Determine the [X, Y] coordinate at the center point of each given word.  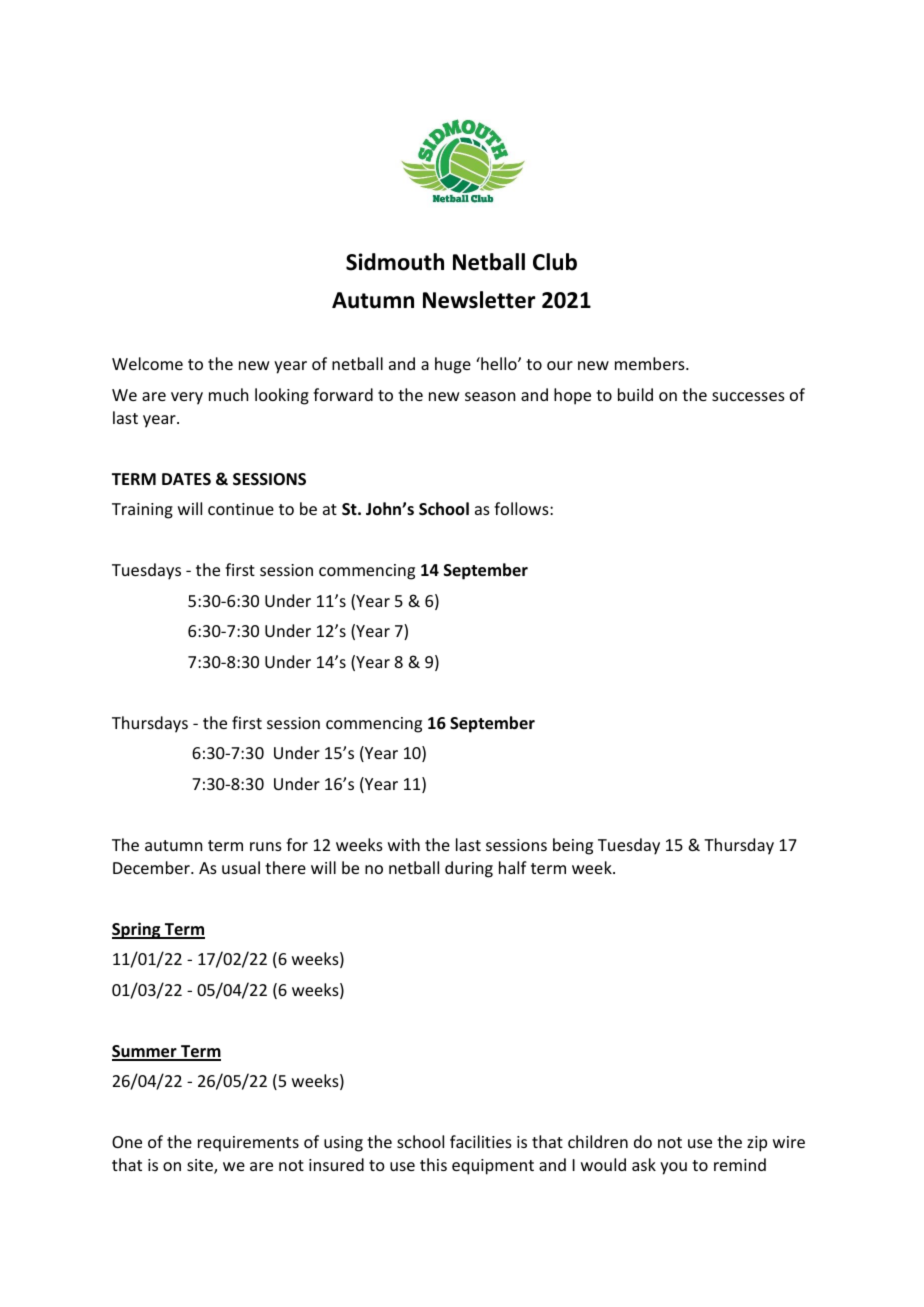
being [573, 846]
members [651, 363]
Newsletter [479, 300]
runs [266, 846]
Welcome [147, 363]
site [201, 1166]
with [404, 844]
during [469, 869]
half [513, 867]
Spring [137, 930]
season [490, 396]
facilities [481, 1141]
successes [748, 396]
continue [241, 509]
